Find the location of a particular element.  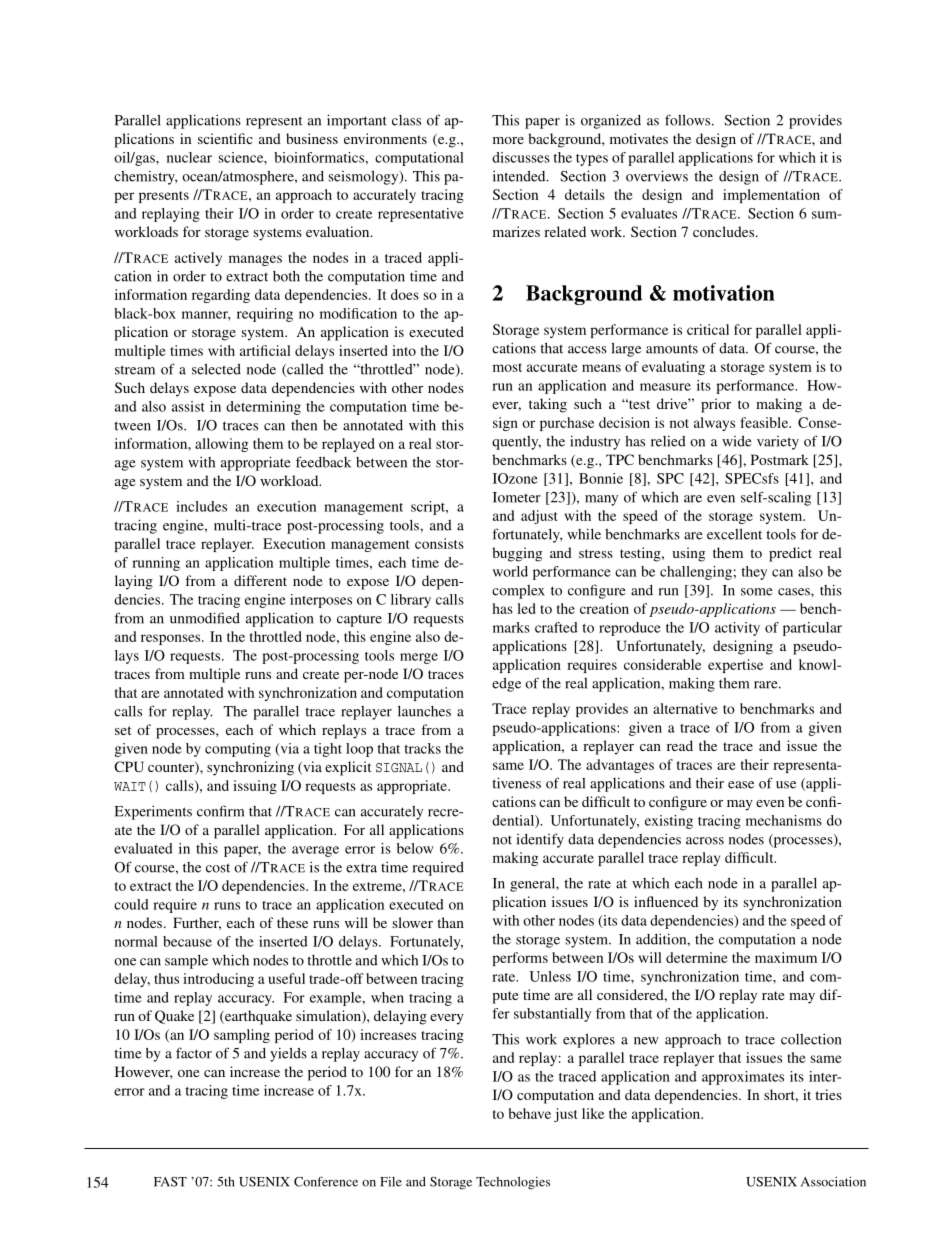

FAST is located at coordinates (170, 1182).
